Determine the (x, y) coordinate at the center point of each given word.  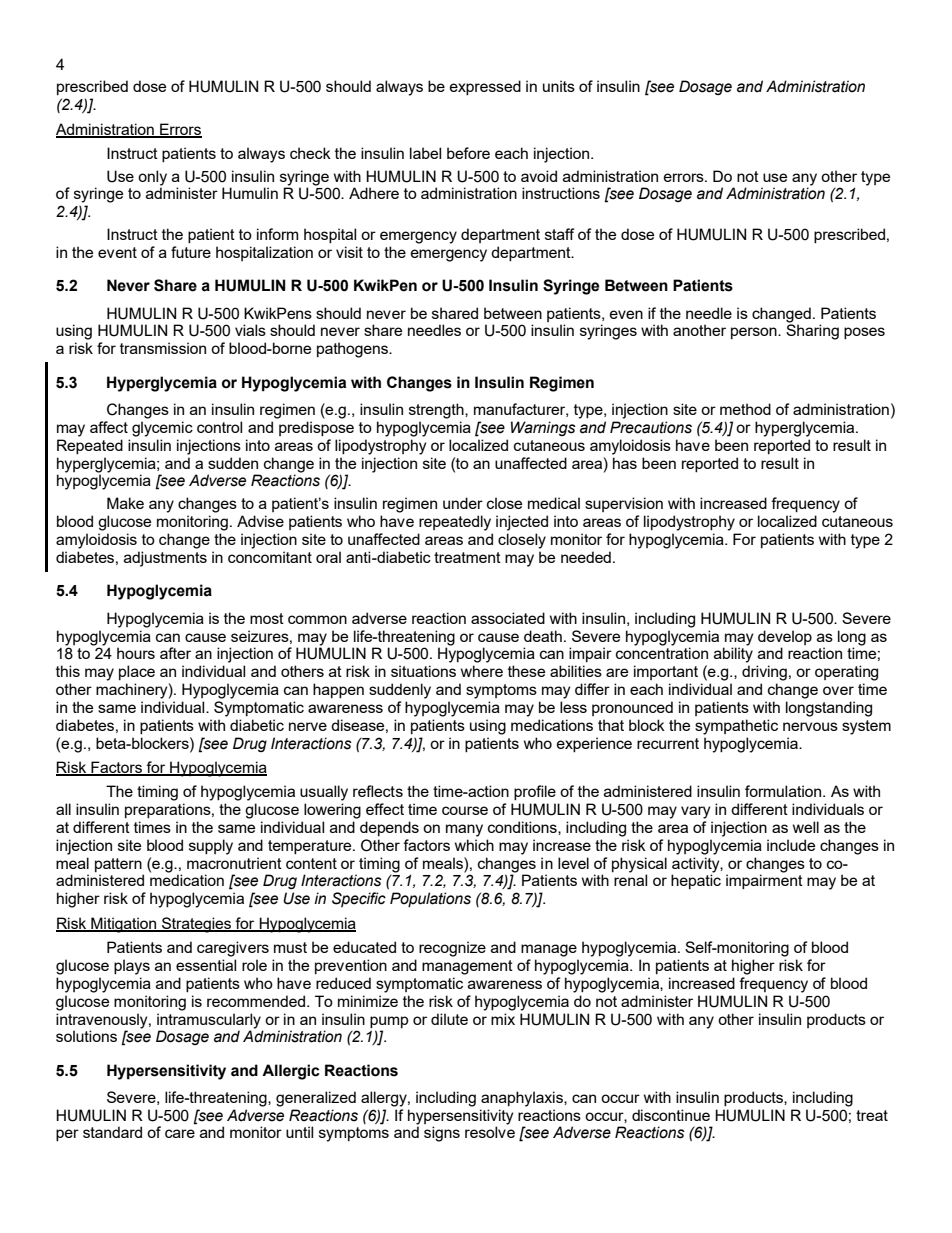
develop (785, 637)
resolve (490, 1132)
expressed (485, 87)
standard (112, 1132)
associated (508, 618)
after (175, 653)
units (559, 86)
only (152, 178)
